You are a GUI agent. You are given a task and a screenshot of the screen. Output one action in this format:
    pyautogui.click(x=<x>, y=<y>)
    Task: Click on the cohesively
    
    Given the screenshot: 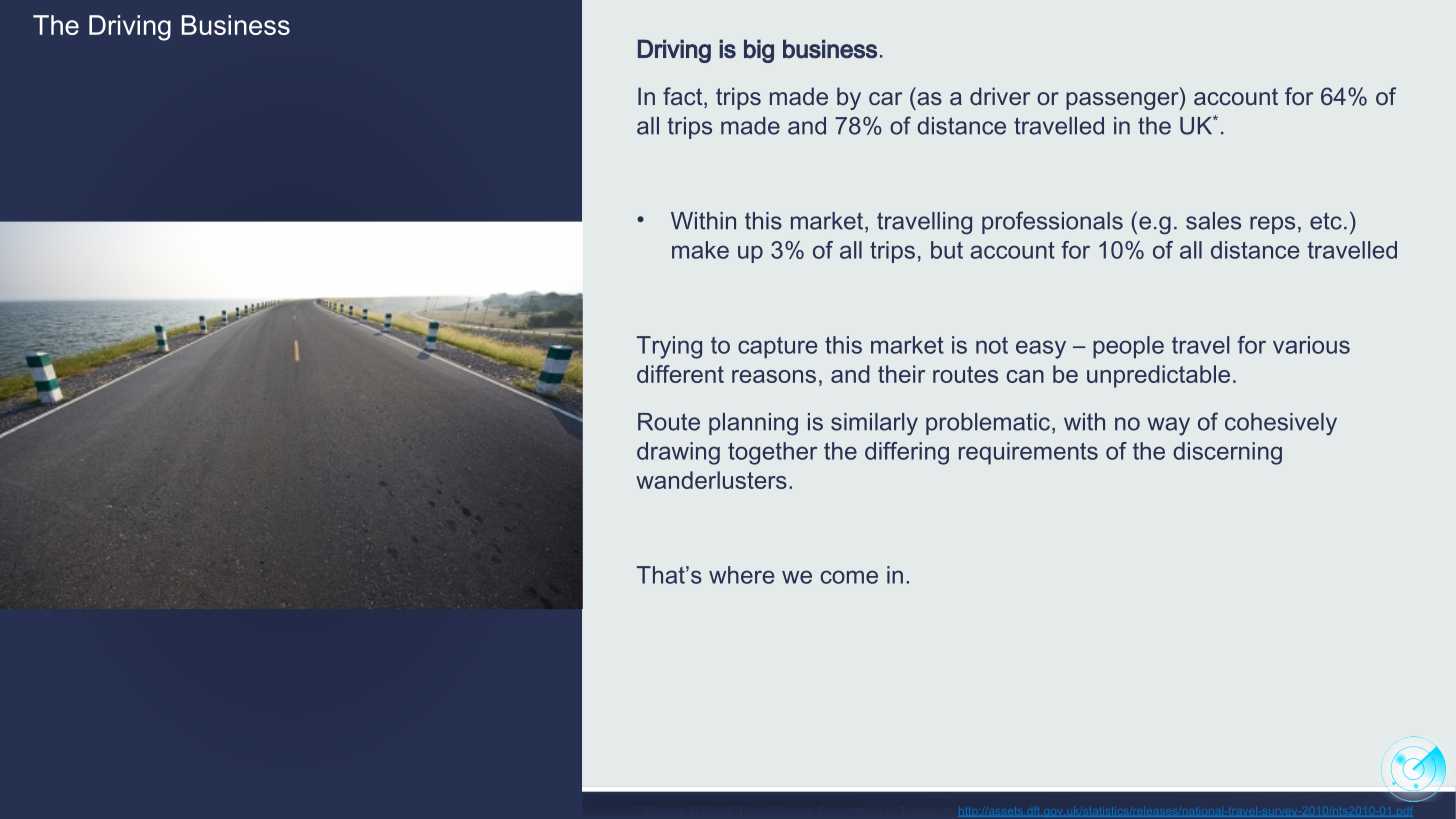 What is the action you would take?
    pyautogui.click(x=1281, y=424)
